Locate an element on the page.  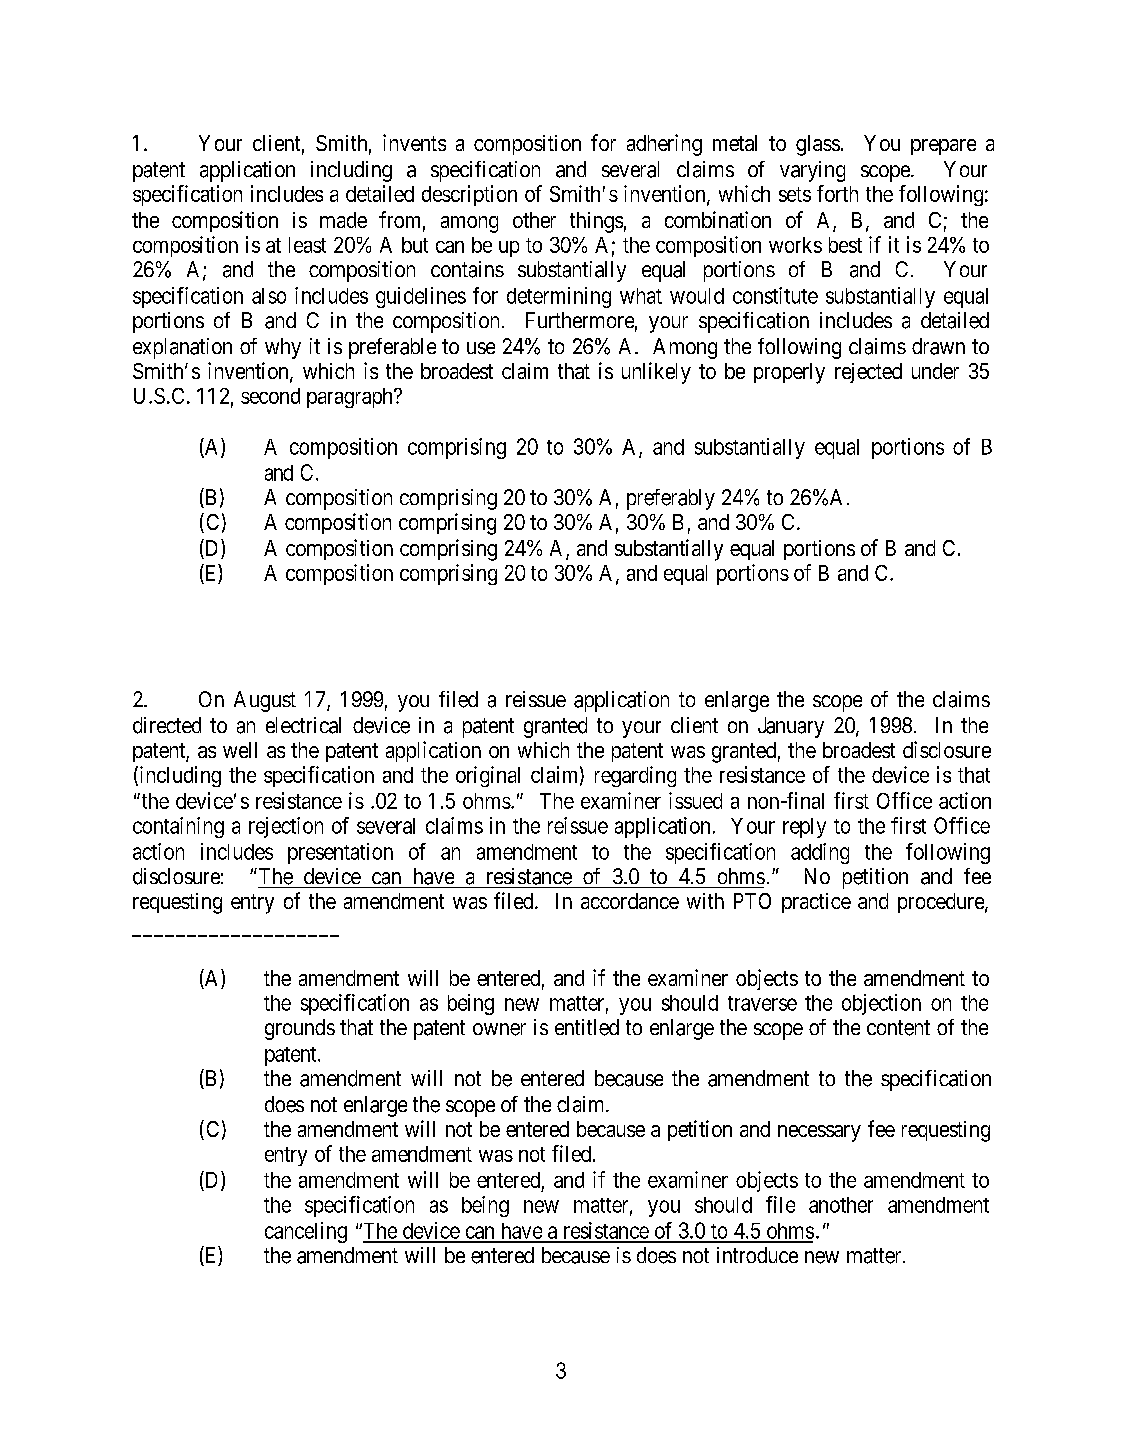
rejected is located at coordinates (868, 373).
